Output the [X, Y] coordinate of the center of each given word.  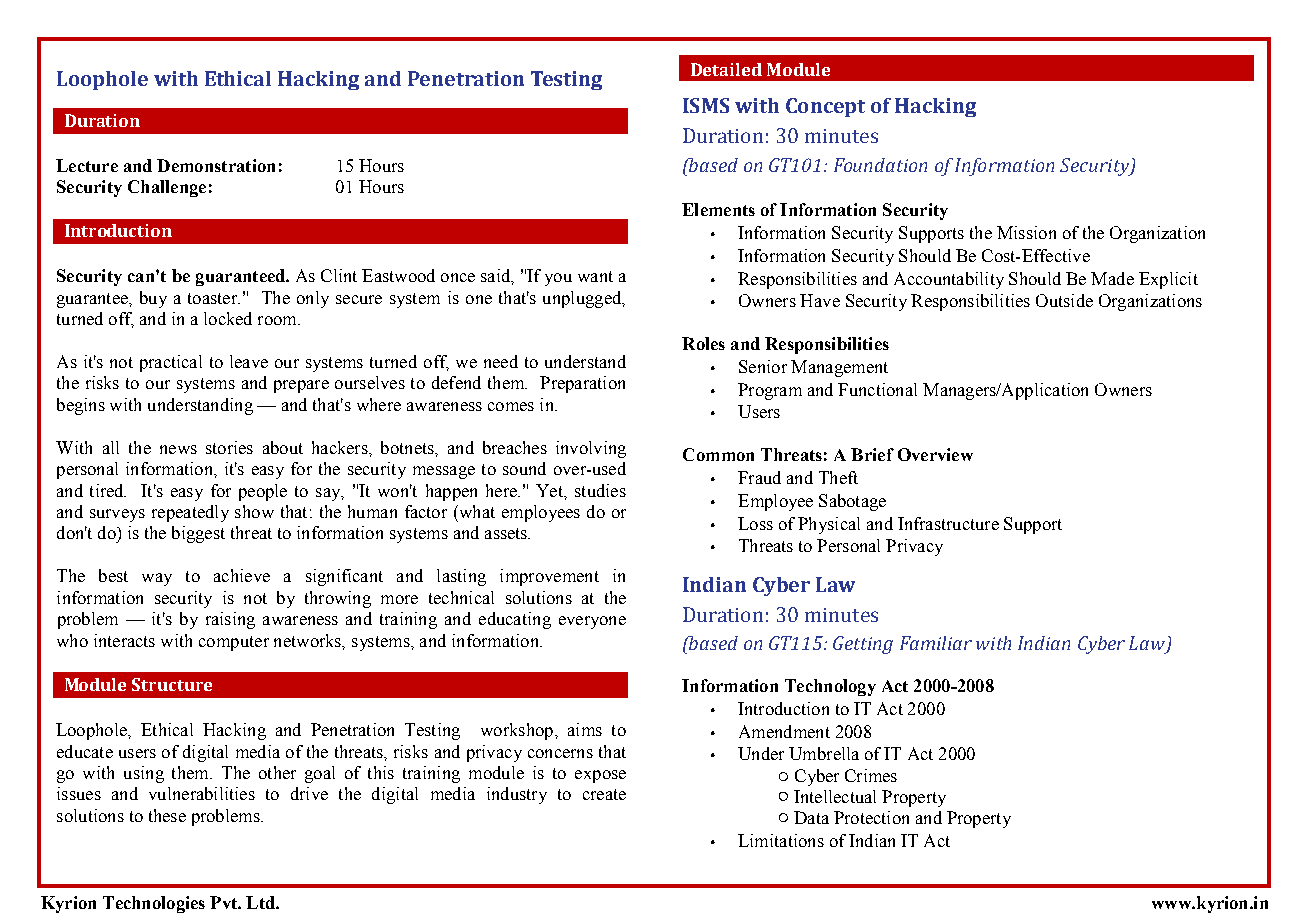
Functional [877, 389]
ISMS [706, 105]
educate [85, 751]
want [595, 276]
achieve [242, 575]
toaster [213, 298]
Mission [1026, 232]
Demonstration [216, 165]
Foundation [880, 165]
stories [229, 447]
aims [585, 729]
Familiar [936, 643]
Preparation [582, 384]
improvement [549, 577]
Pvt [224, 902]
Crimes [871, 775]
